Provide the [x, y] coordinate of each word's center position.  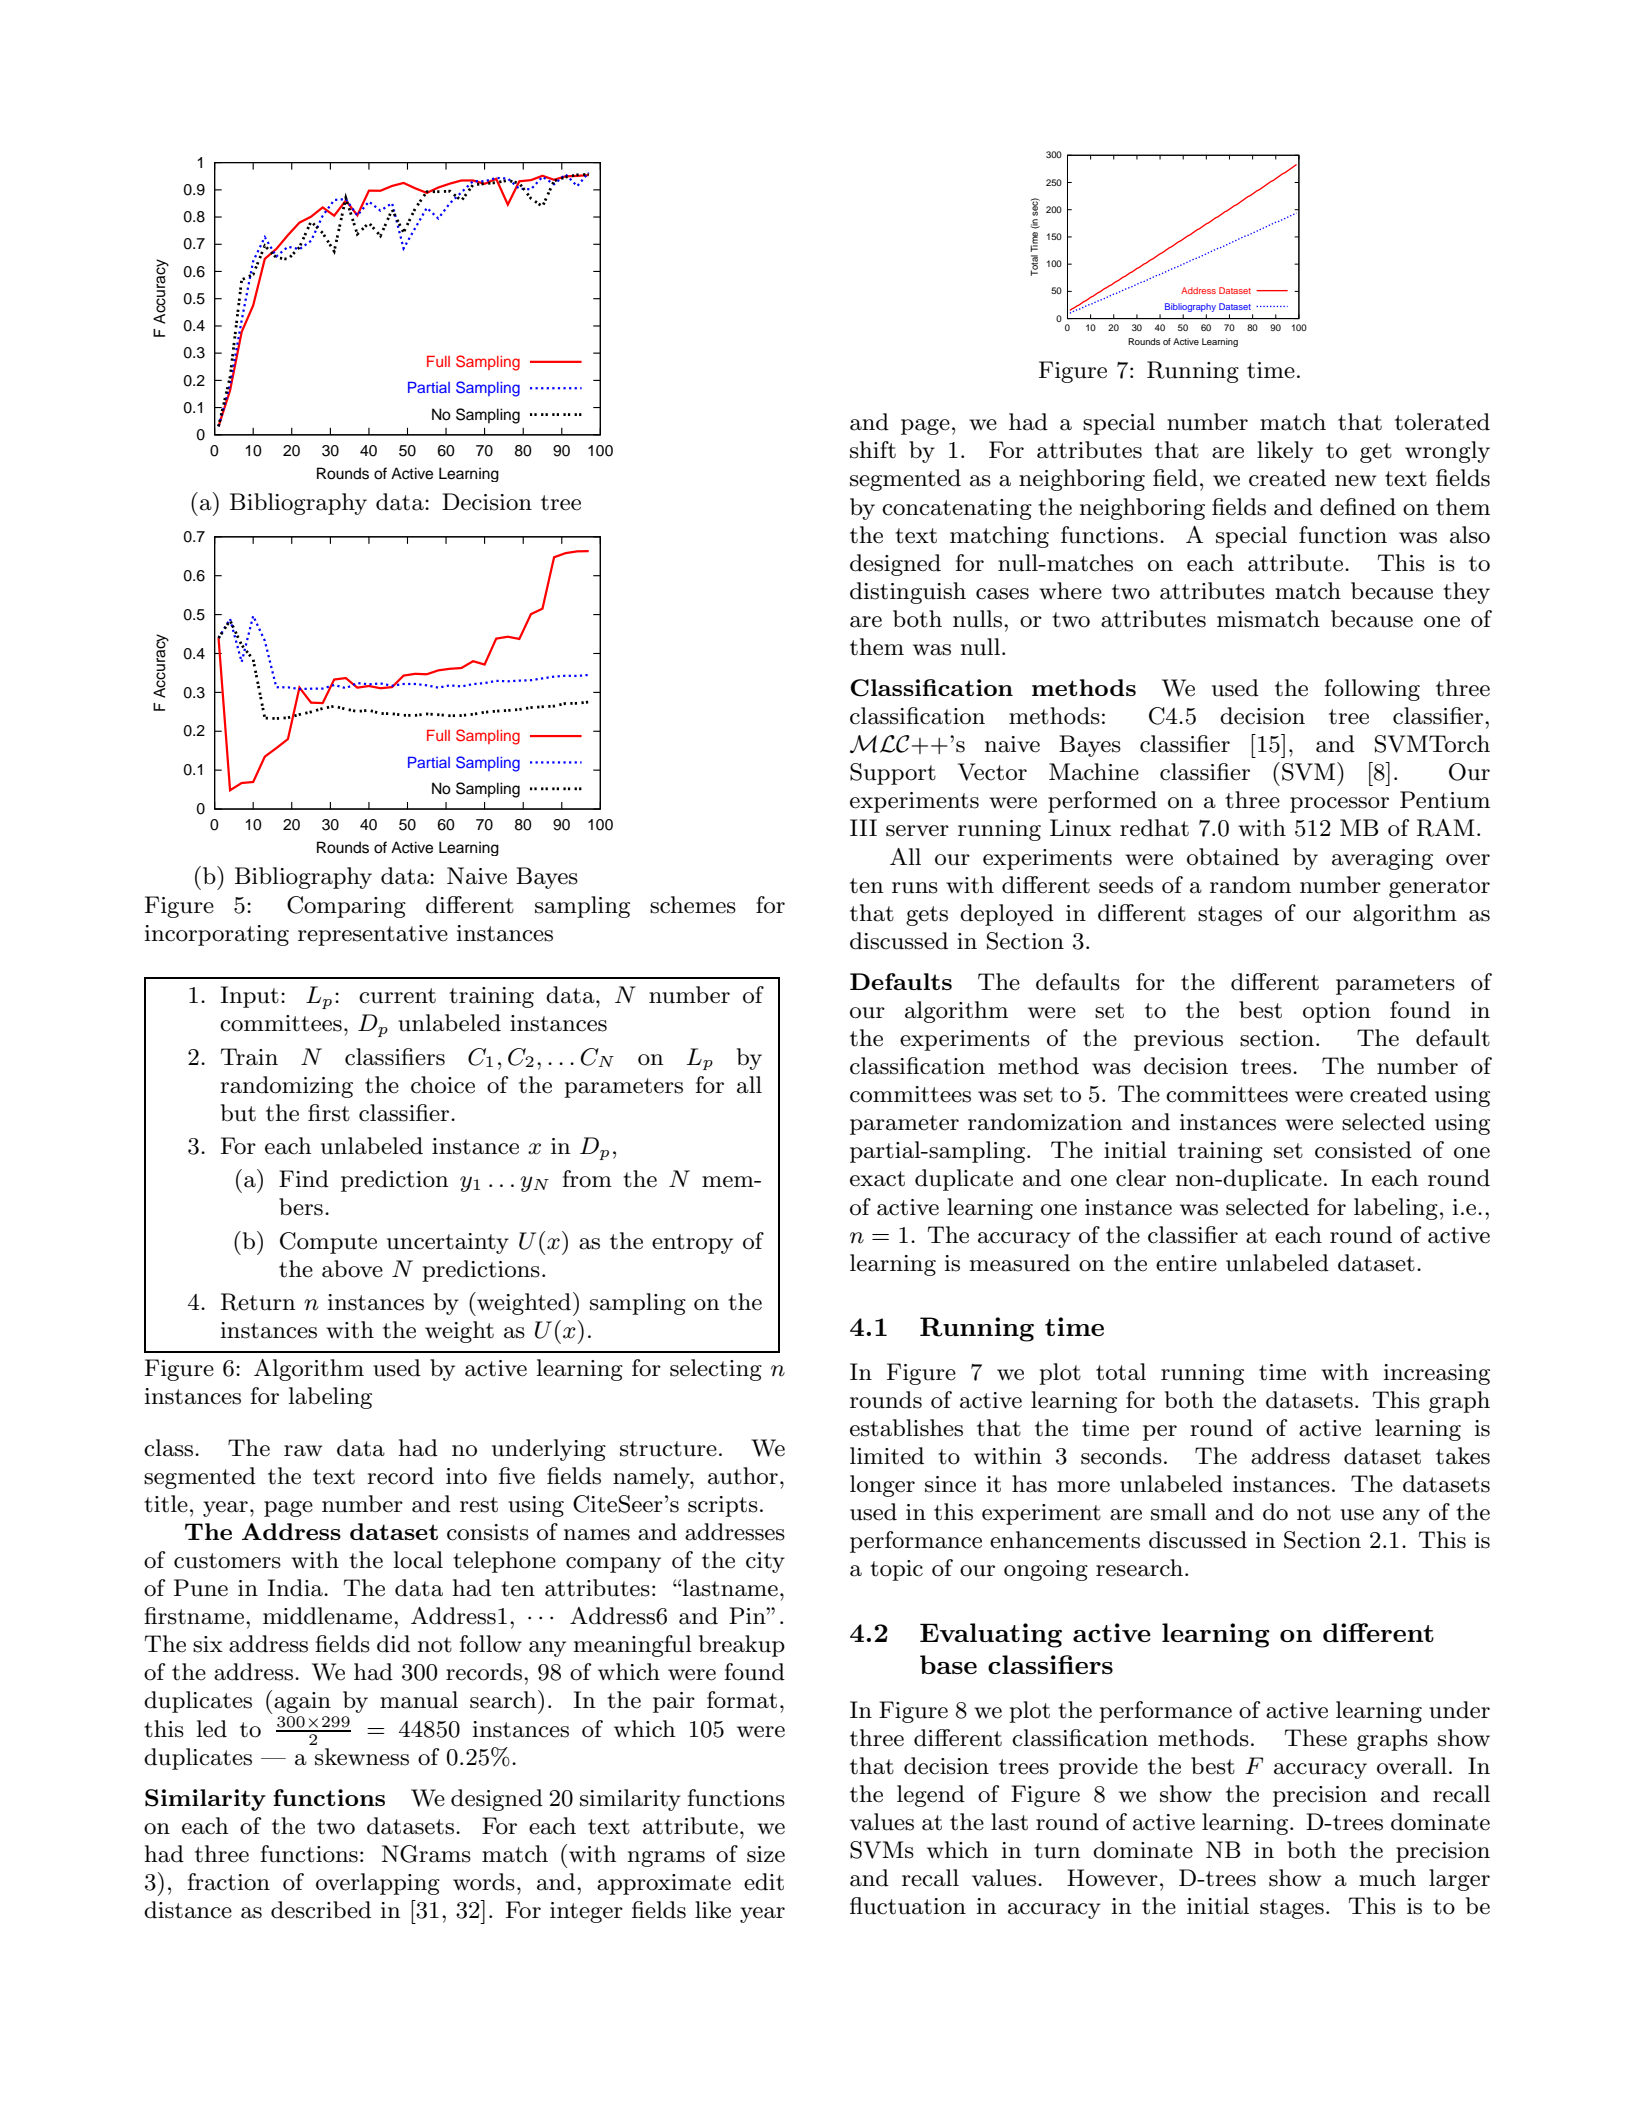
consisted [1363, 1150]
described [321, 1910]
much [1387, 1878]
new [1355, 481]
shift [873, 450]
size [766, 1854]
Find [304, 1179]
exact [877, 1179]
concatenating [957, 509]
